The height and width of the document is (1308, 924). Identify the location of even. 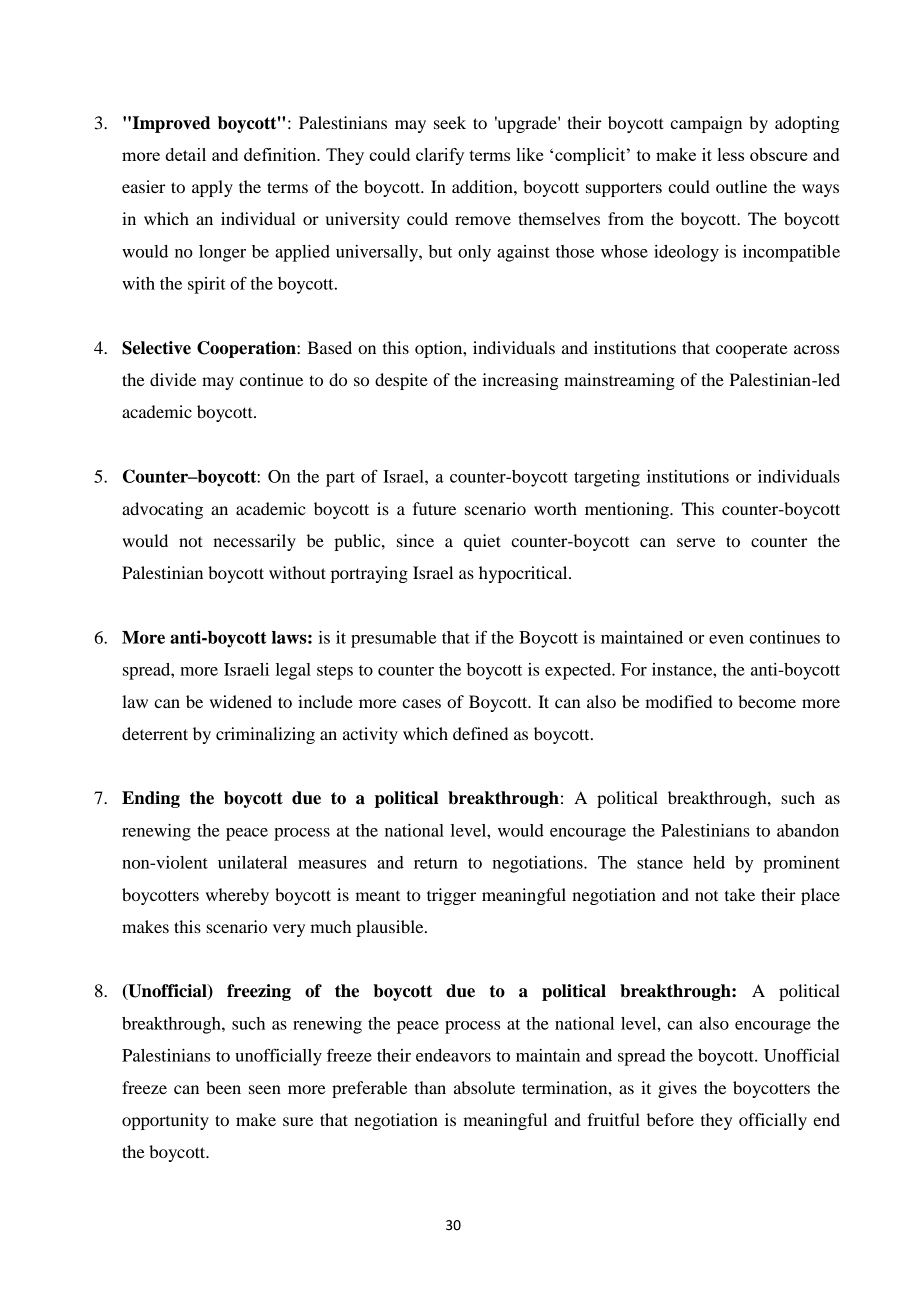
(726, 639).
